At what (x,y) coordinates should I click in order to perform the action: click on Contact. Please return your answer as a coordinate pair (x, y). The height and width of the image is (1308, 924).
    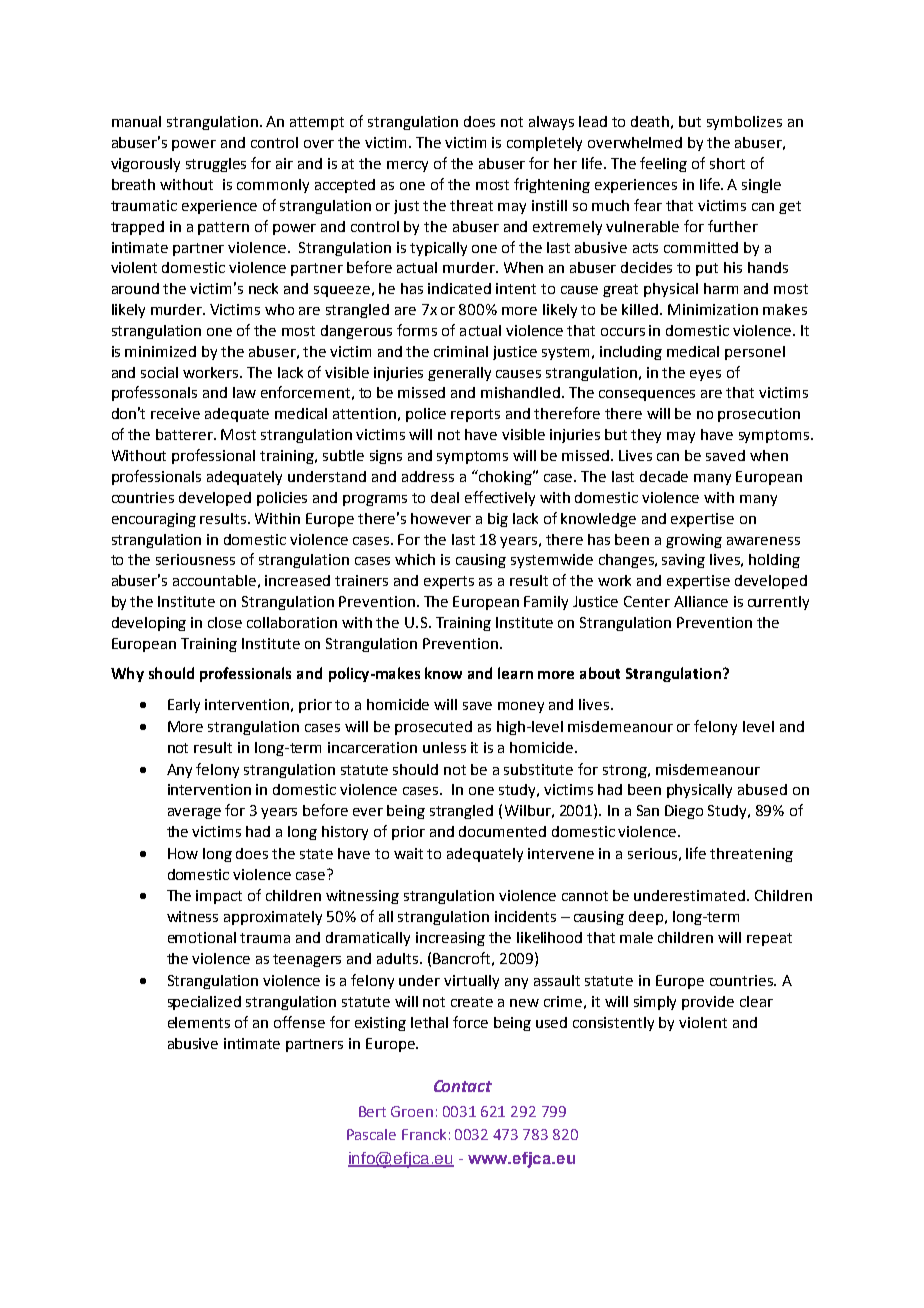
    Looking at the image, I should click on (463, 1086).
